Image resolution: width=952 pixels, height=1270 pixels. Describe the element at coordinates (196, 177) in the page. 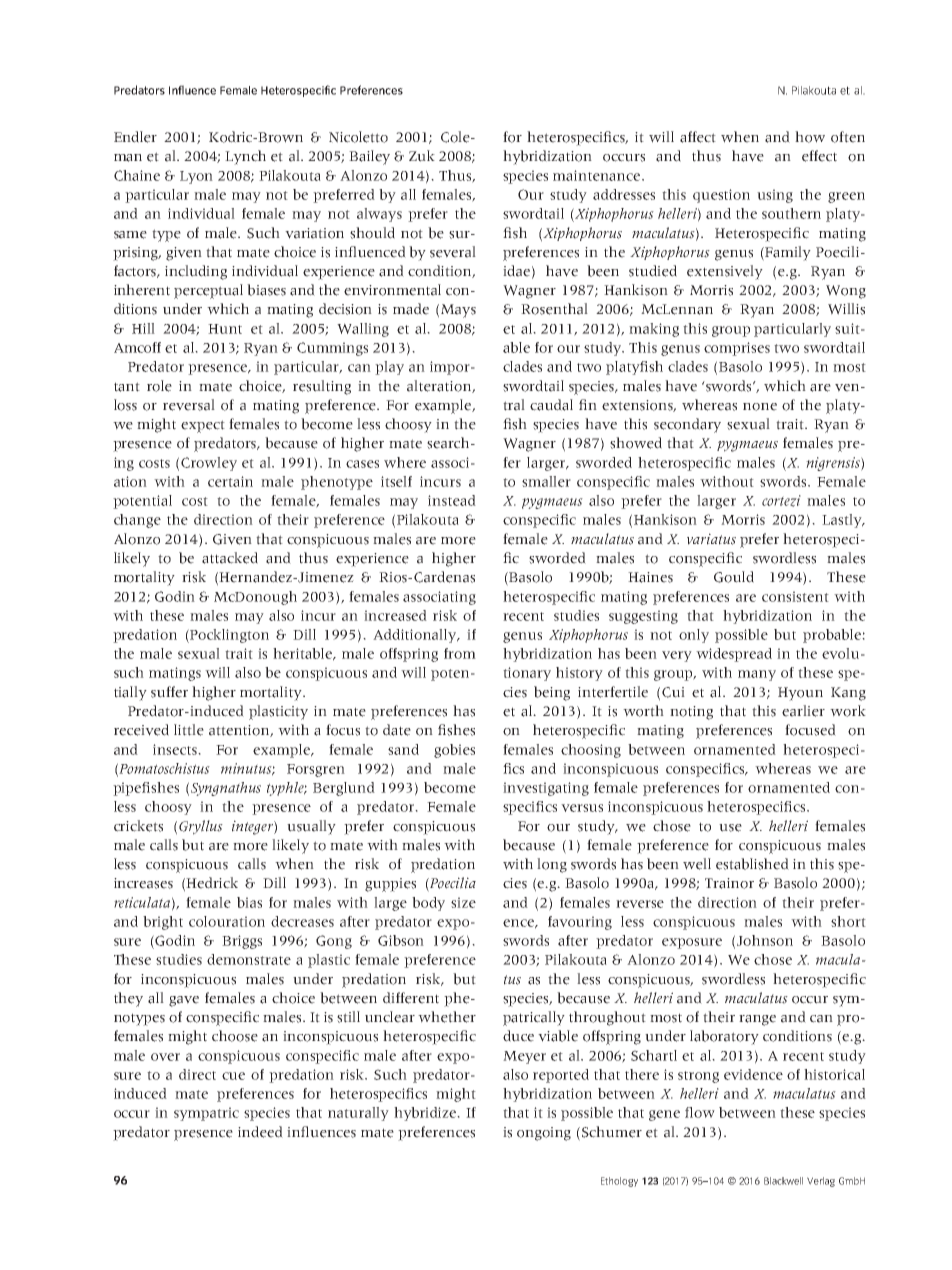

I see `Lyon` at that location.
